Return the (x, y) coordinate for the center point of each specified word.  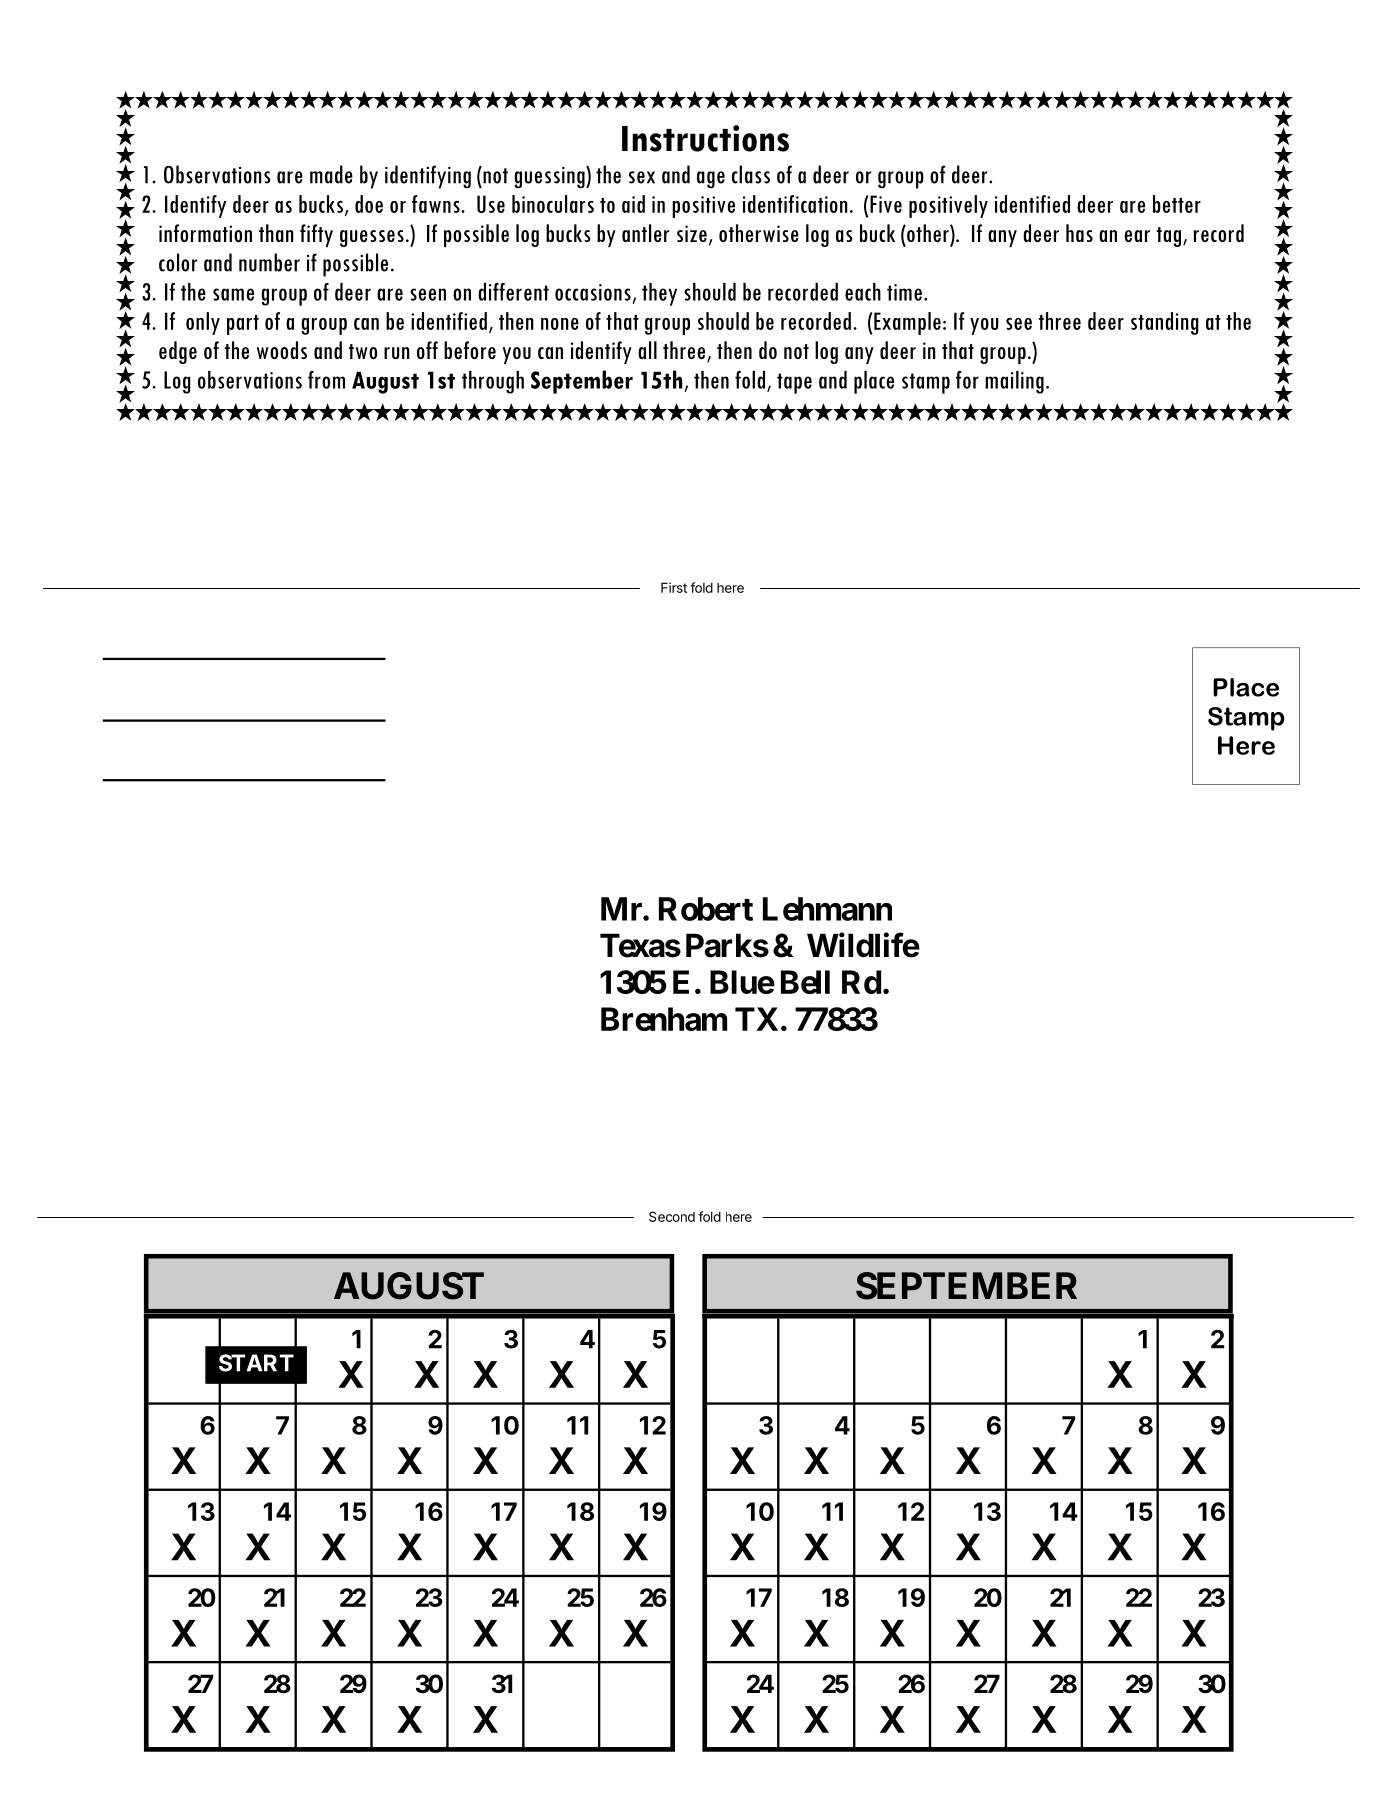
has (1079, 233)
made (331, 174)
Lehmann (827, 909)
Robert (706, 909)
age (711, 180)
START (256, 1363)
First (674, 587)
